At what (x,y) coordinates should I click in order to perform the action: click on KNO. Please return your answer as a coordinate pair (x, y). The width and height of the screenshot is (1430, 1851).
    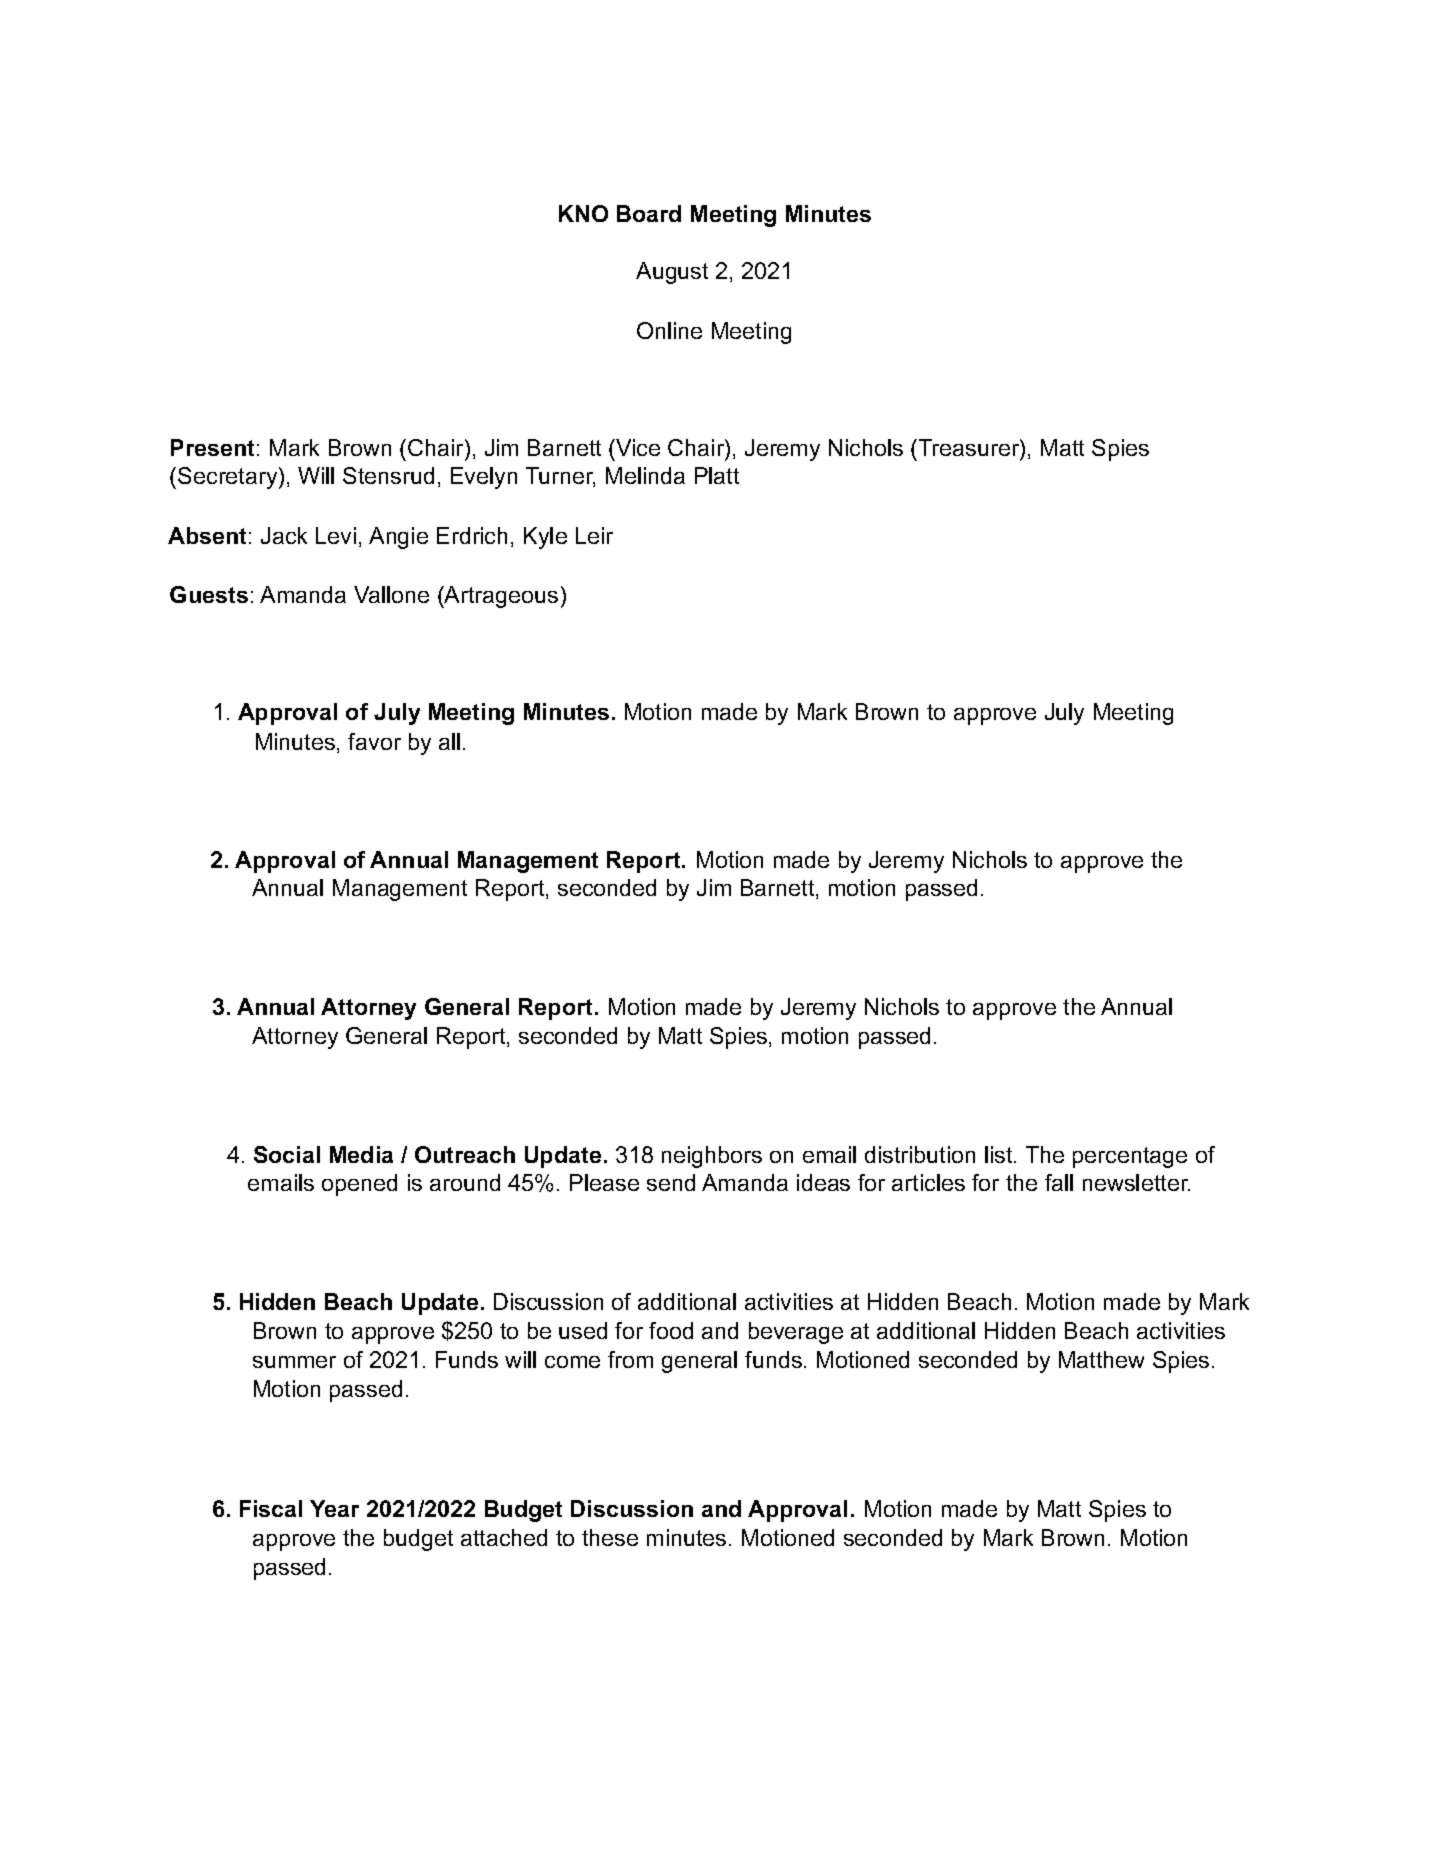
    Looking at the image, I should click on (583, 213).
